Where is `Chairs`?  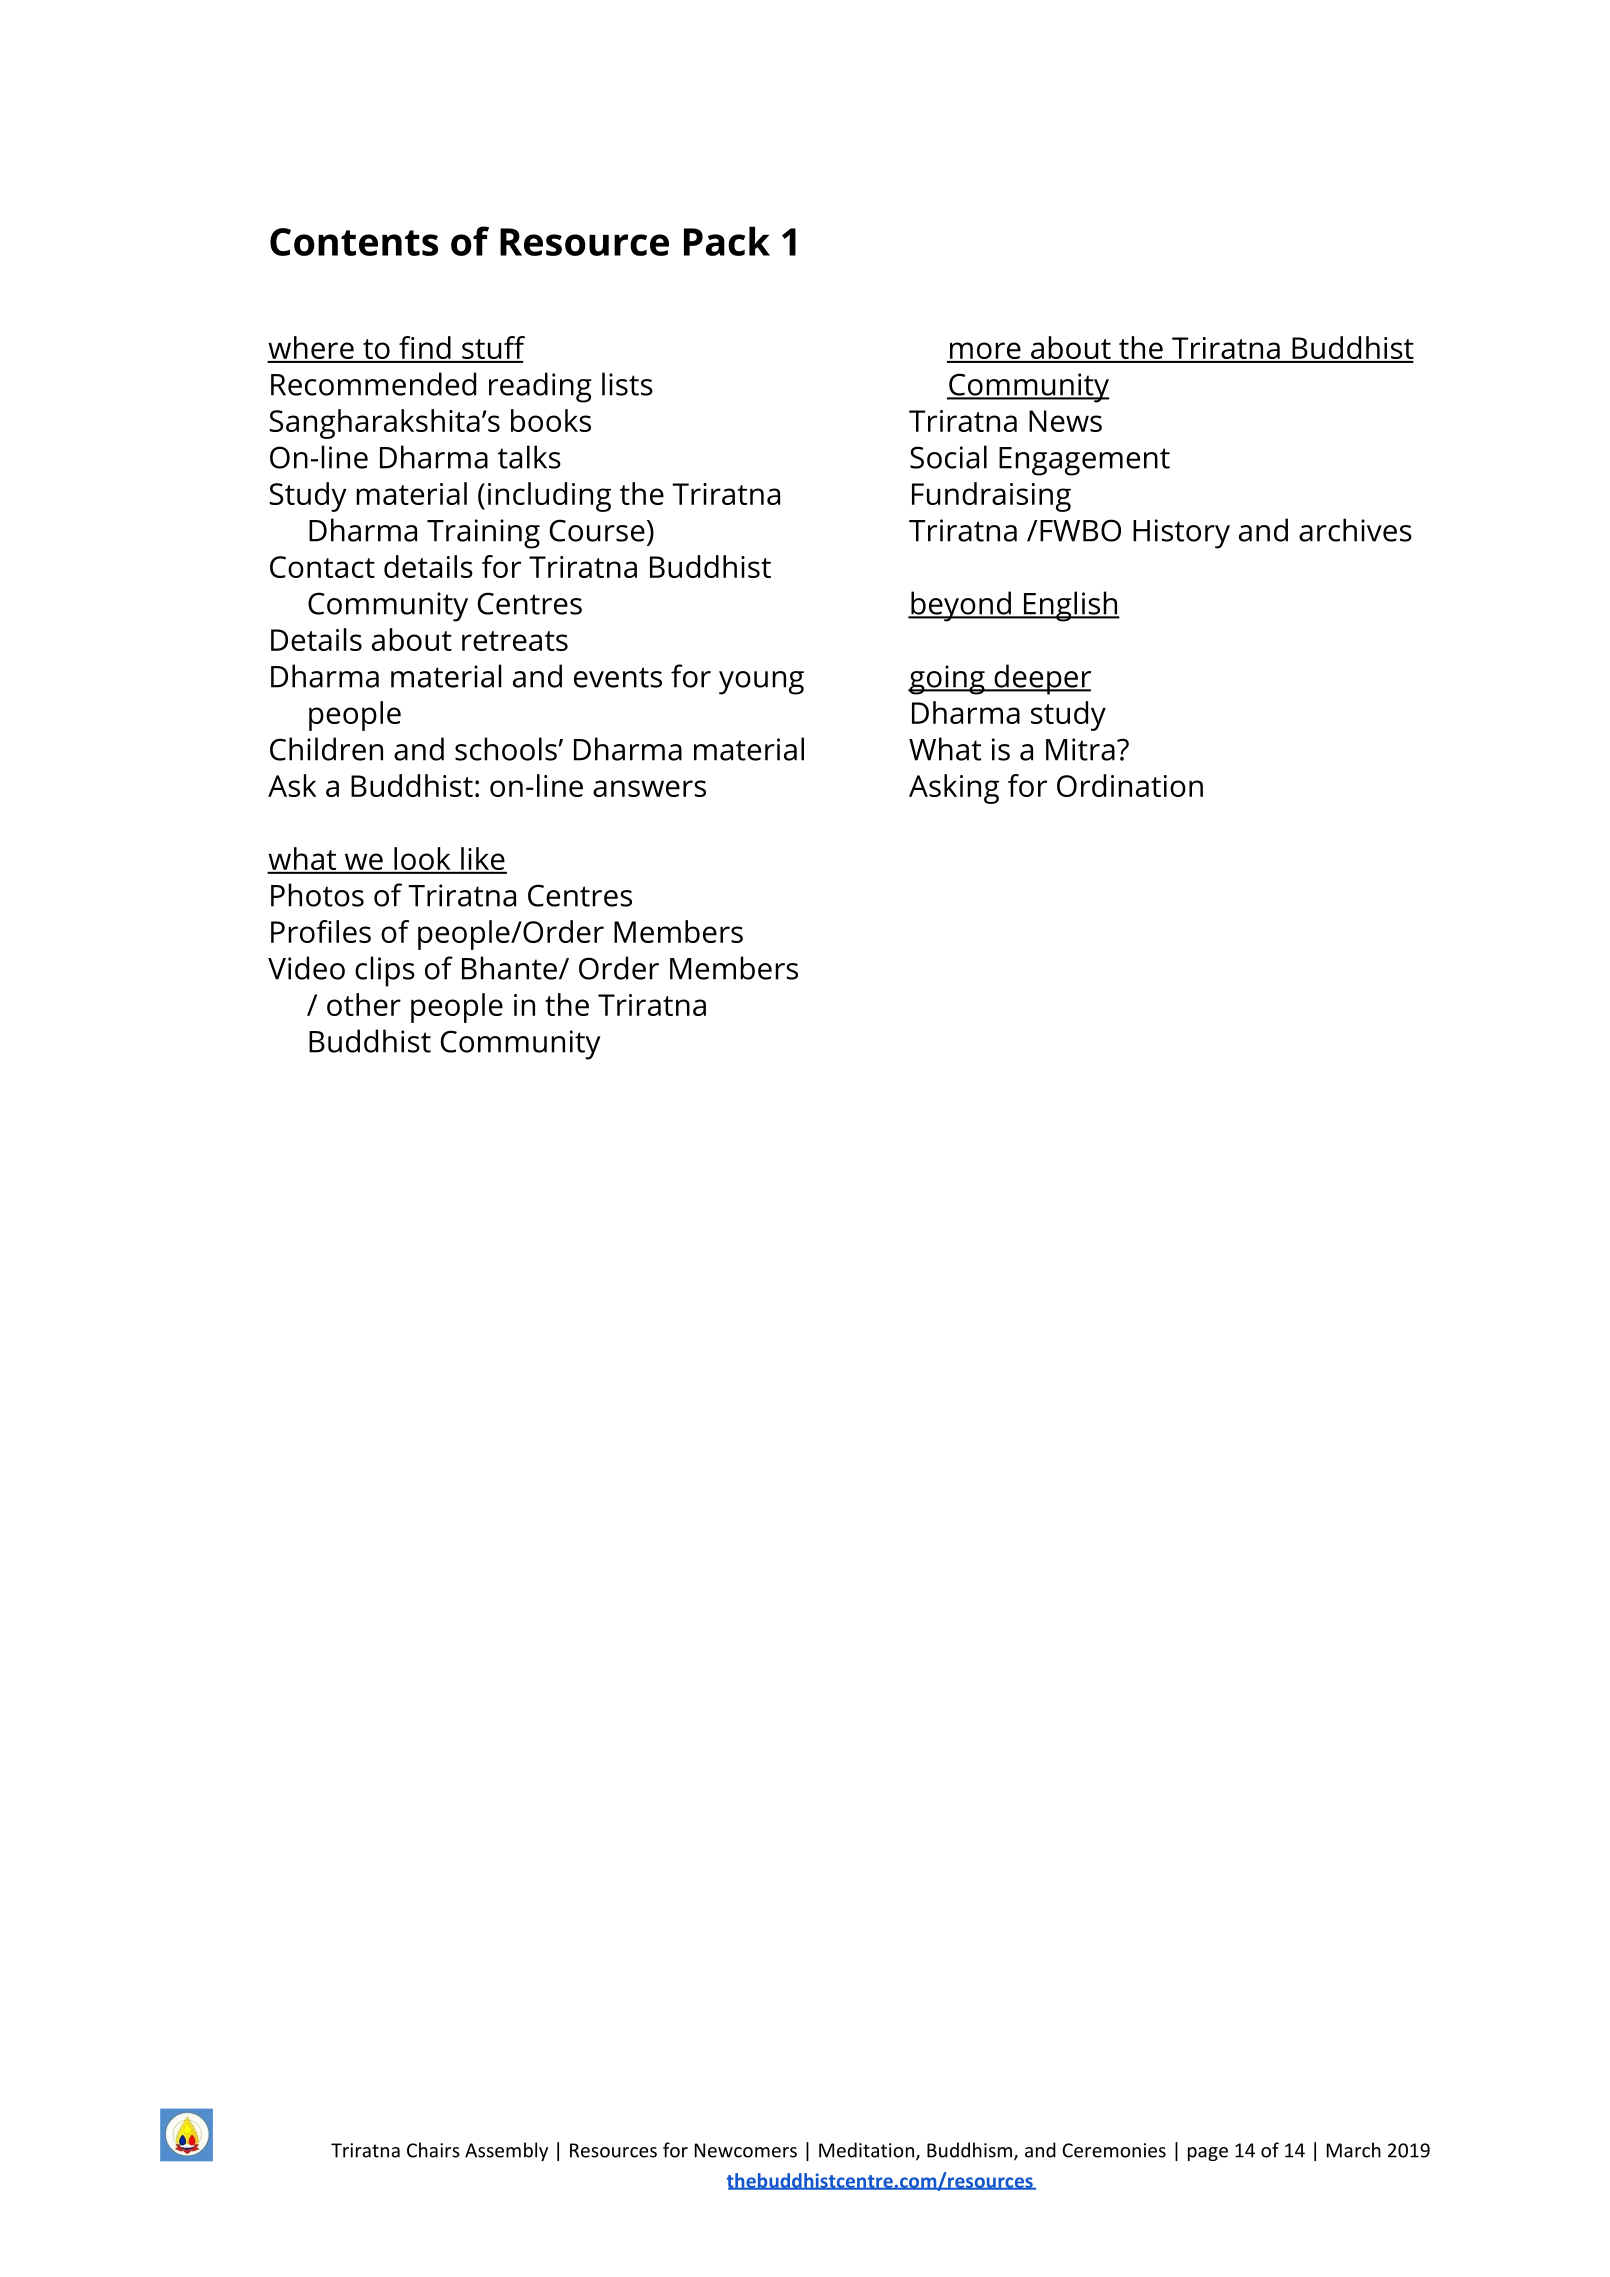 Chairs is located at coordinates (433, 2150).
